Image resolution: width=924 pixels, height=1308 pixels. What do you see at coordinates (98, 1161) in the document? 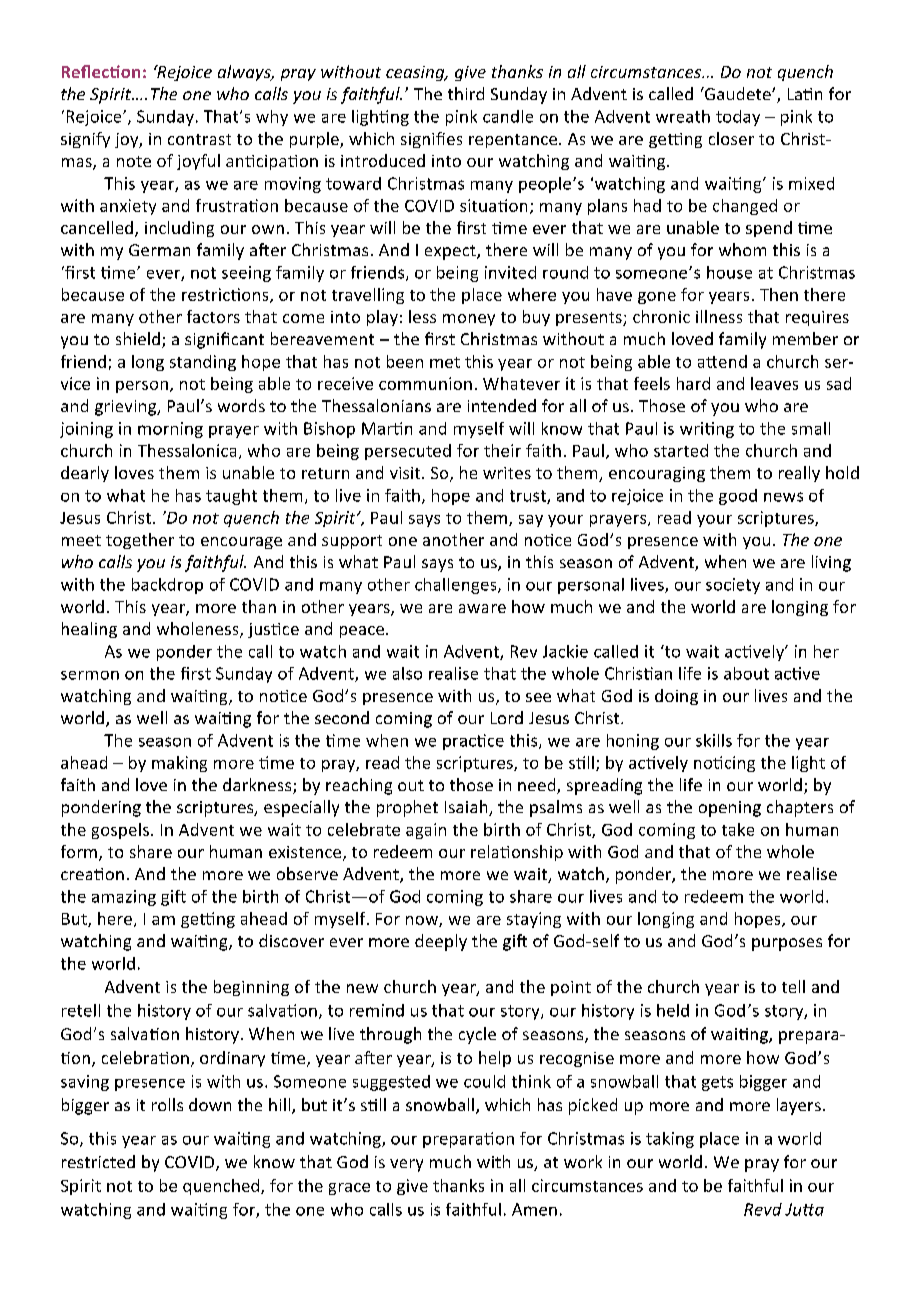
I see `restricted` at bounding box center [98, 1161].
